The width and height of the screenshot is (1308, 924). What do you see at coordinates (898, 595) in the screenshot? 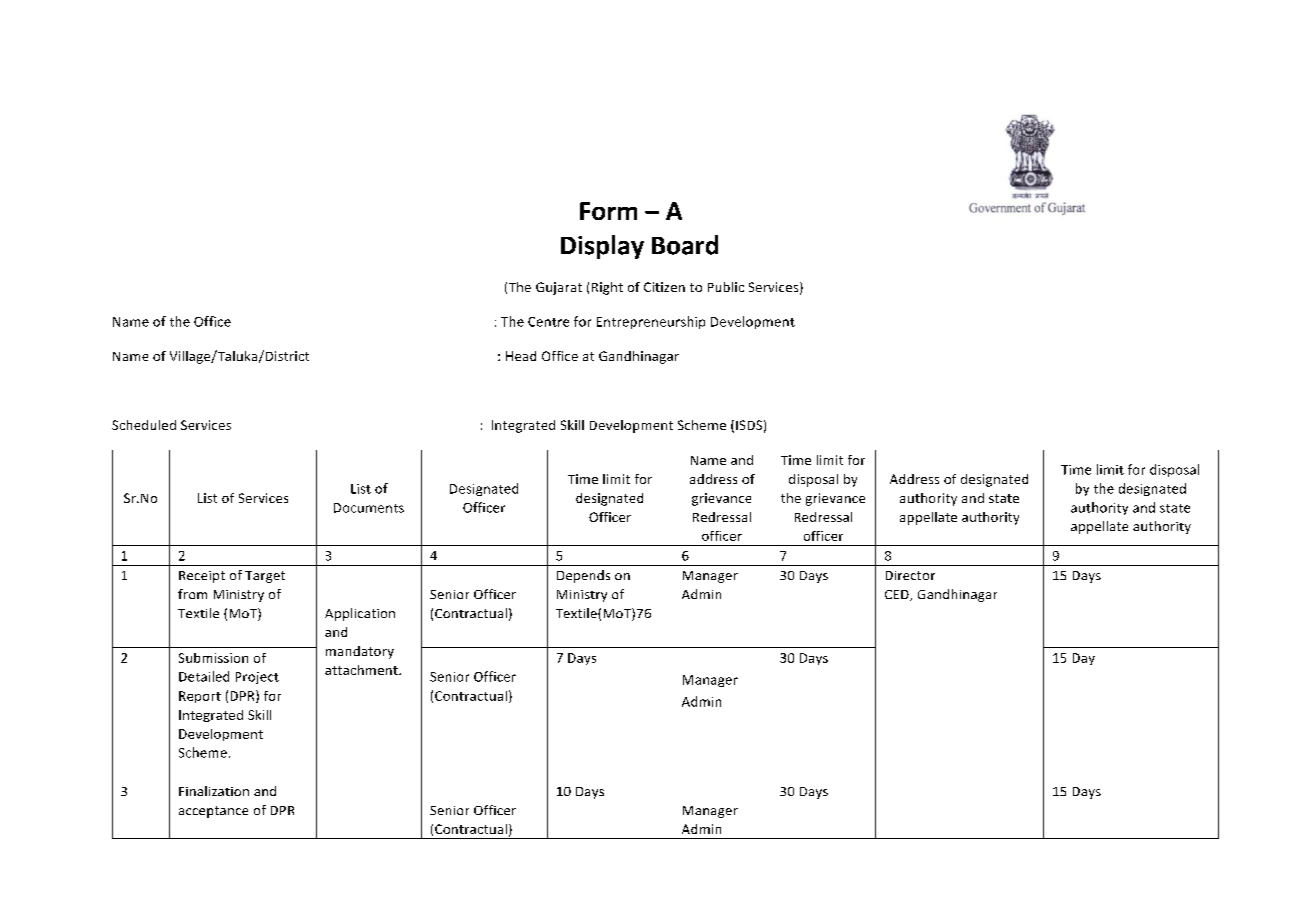
I see `CED` at bounding box center [898, 595].
